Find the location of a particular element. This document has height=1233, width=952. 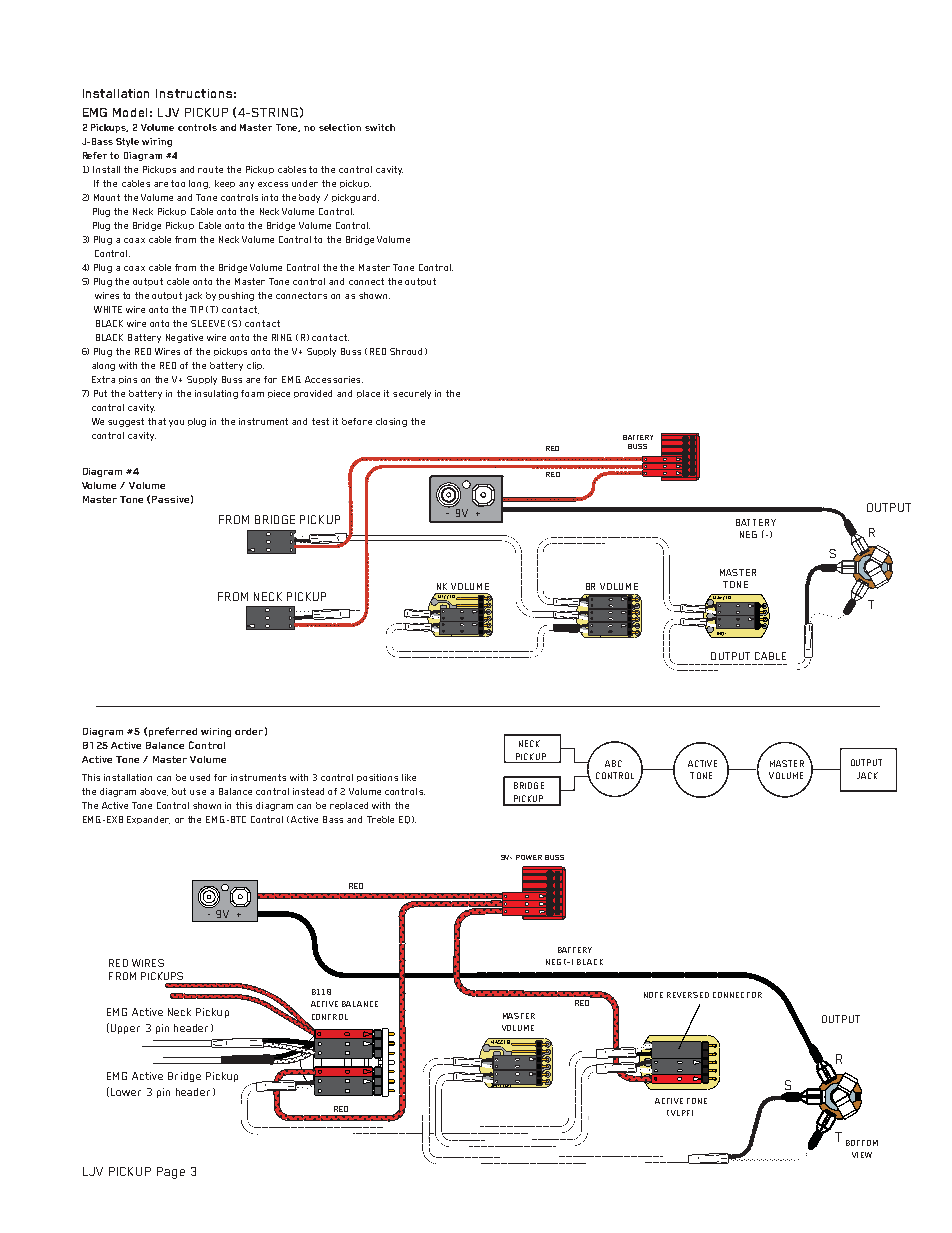

NOTE is located at coordinates (653, 995).
